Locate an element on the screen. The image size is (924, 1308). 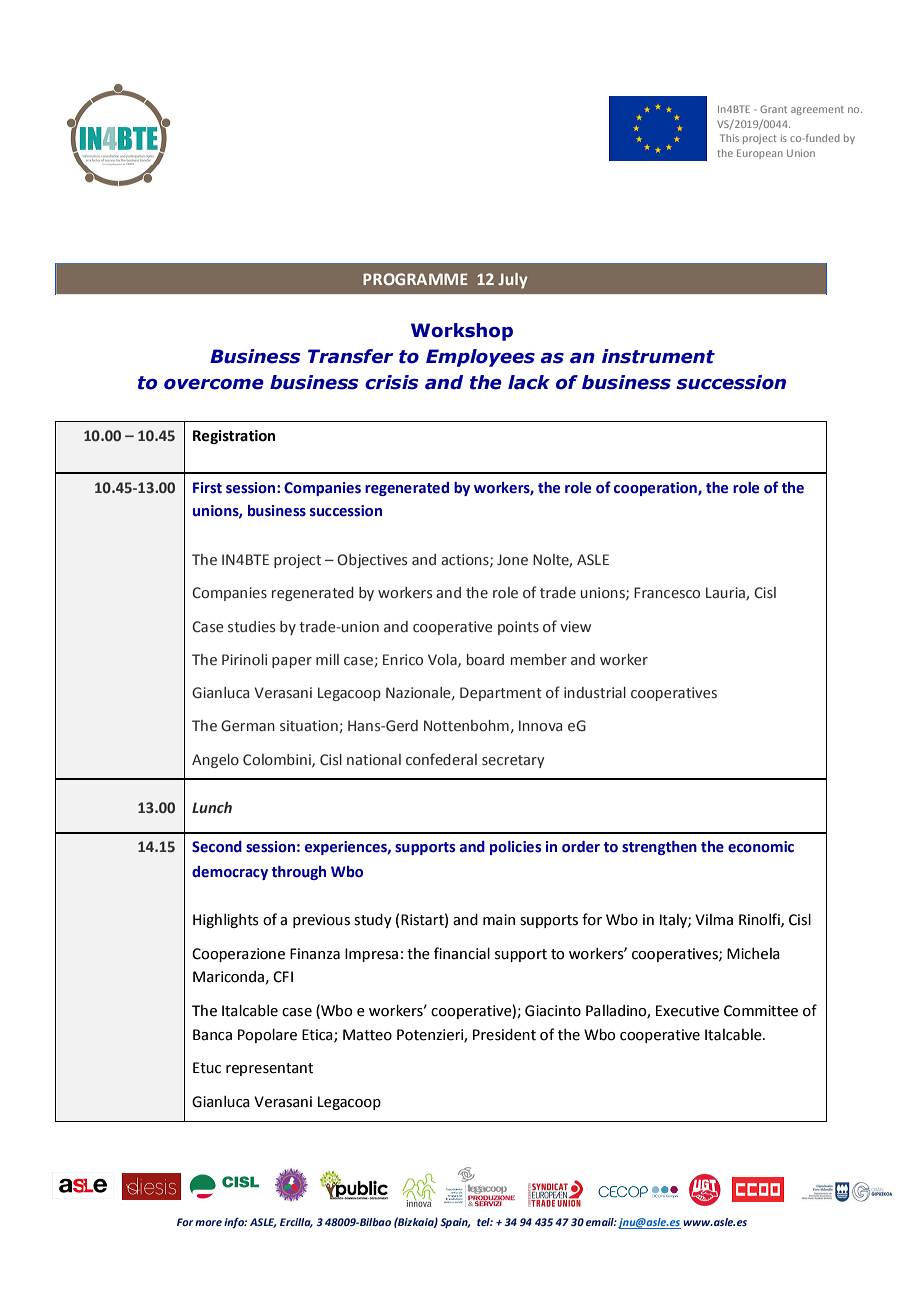
July is located at coordinates (513, 281).
